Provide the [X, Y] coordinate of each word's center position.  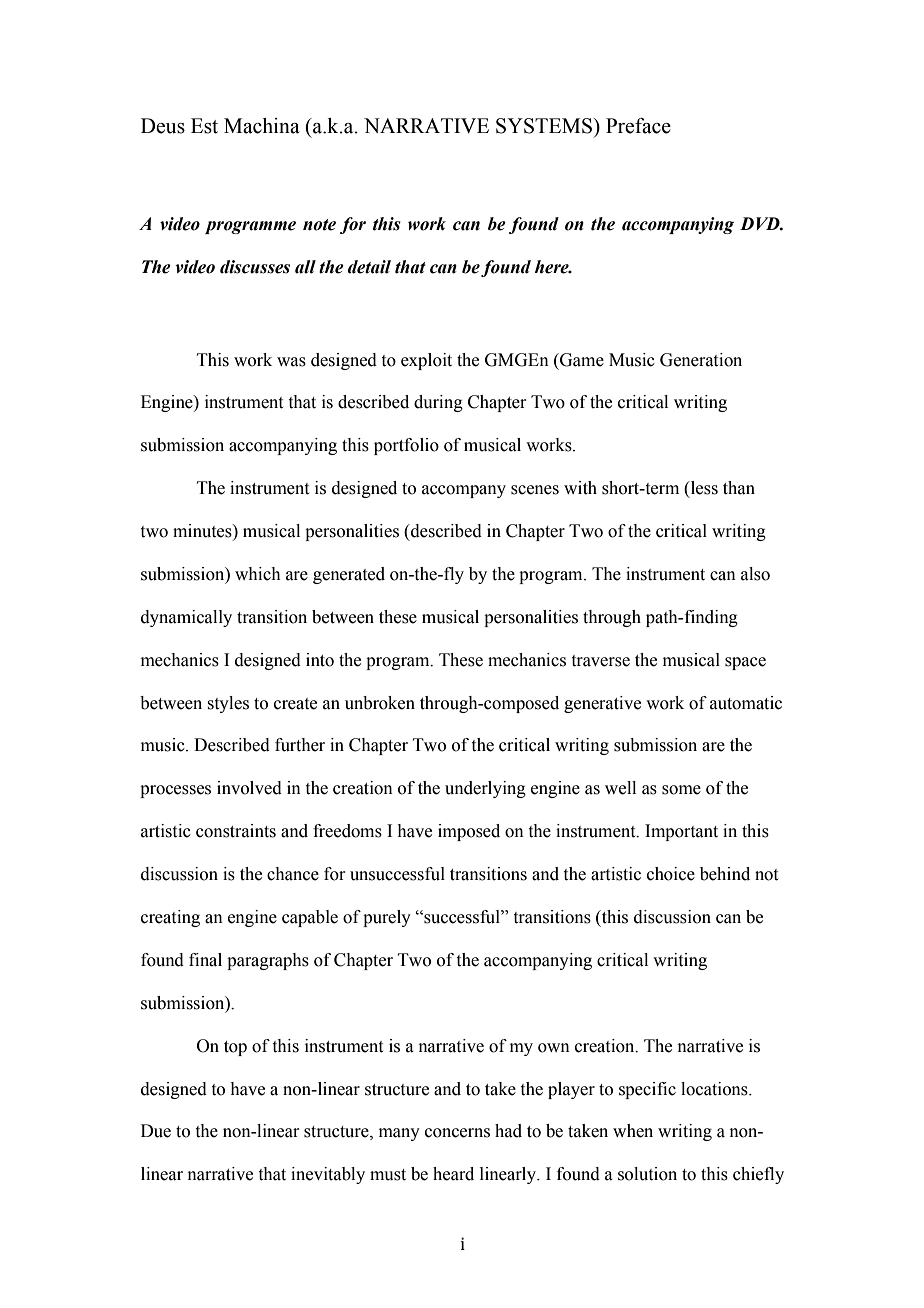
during [438, 403]
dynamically [186, 618]
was [291, 362]
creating [170, 918]
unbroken [380, 703]
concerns [457, 1133]
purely [387, 918]
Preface [638, 126]
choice [671, 874]
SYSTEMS [545, 126]
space [745, 663]
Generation [701, 360]
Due [156, 1131]
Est [204, 126]
